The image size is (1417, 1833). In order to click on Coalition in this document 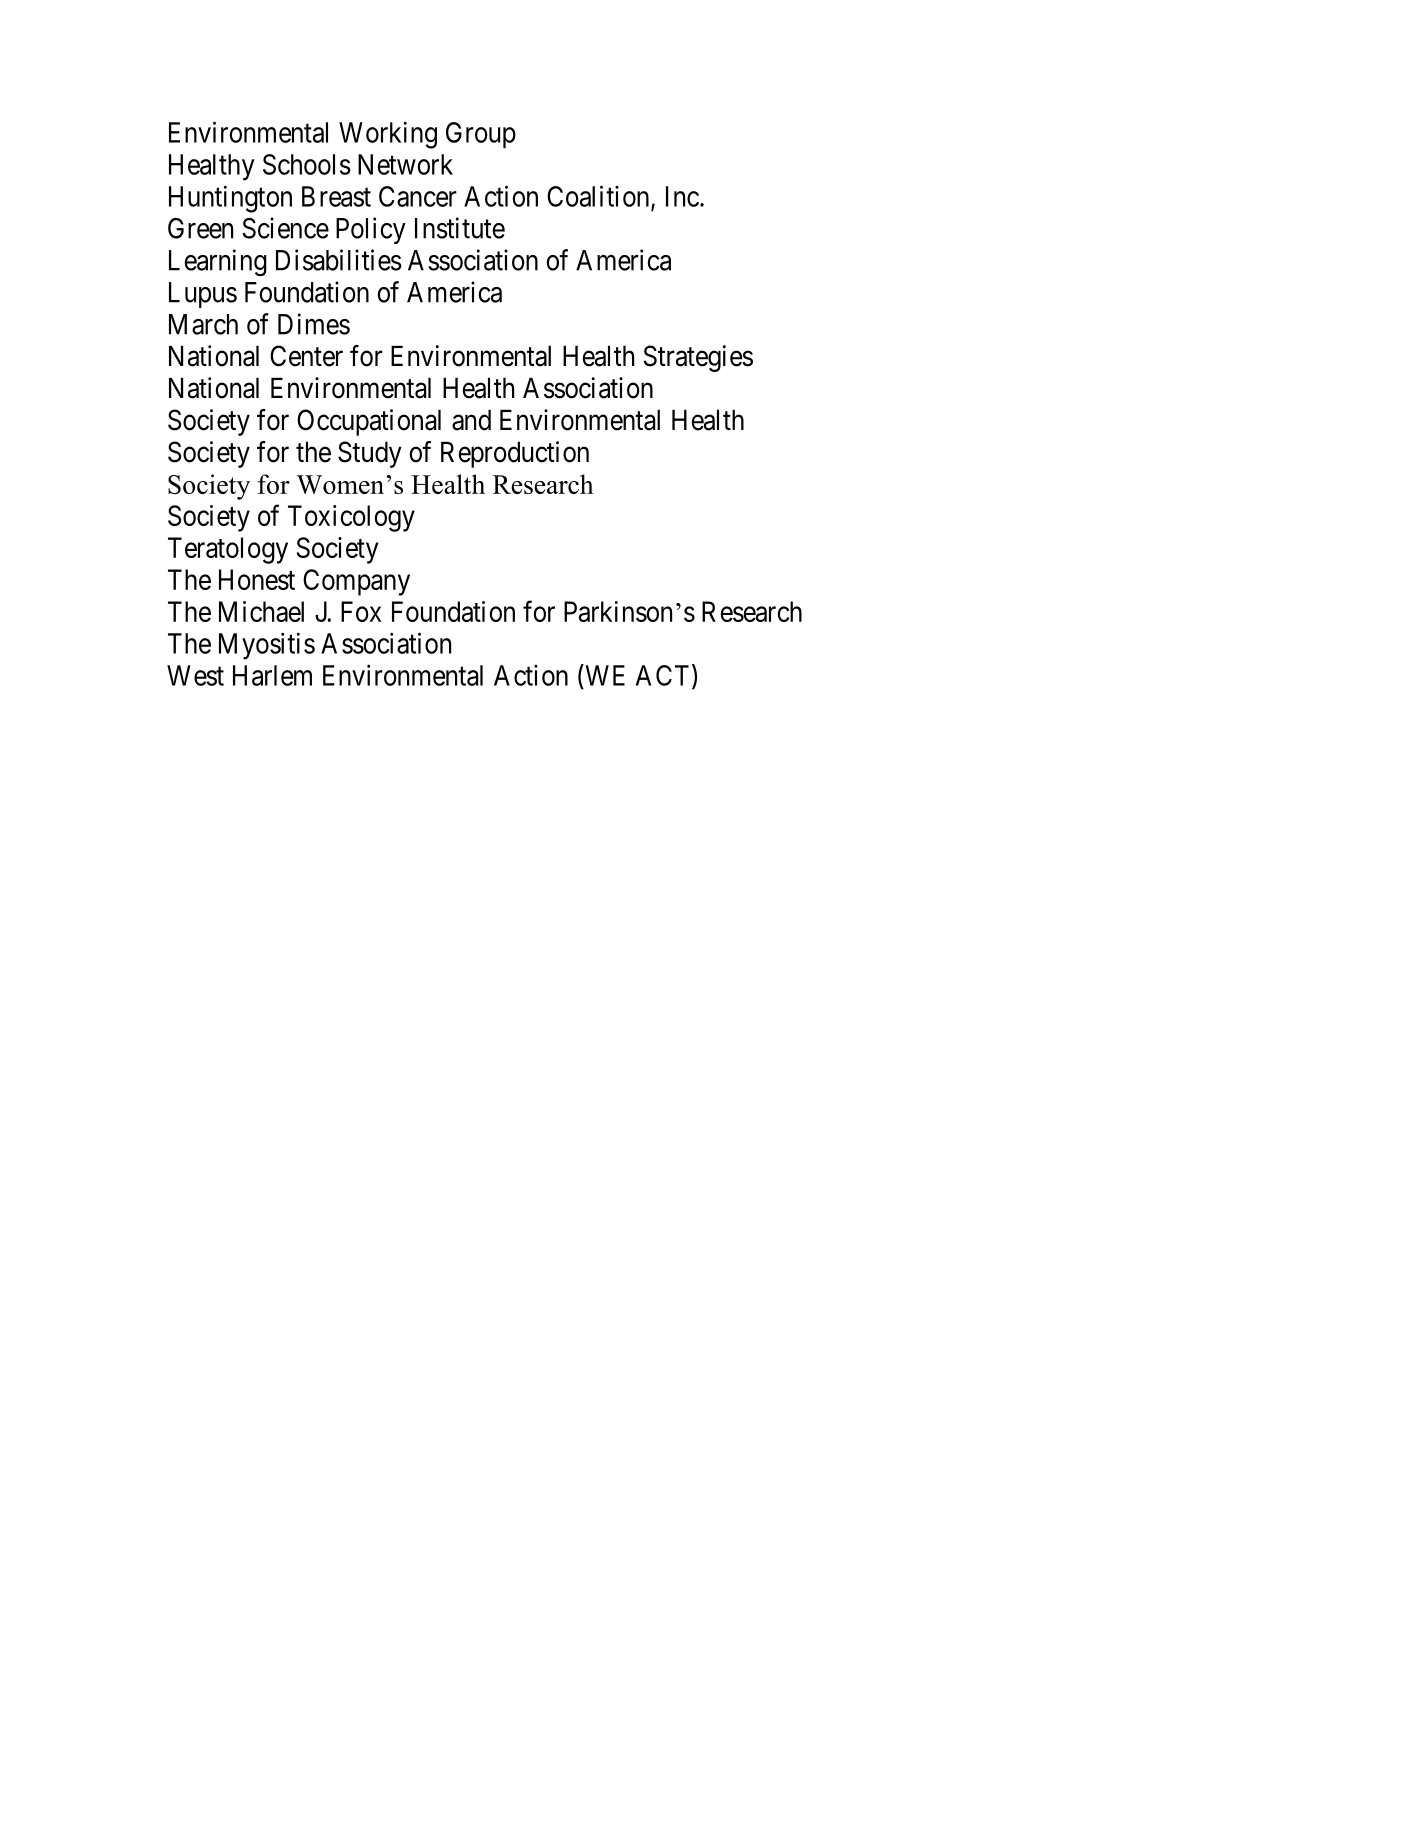, I will do `click(599, 197)`.
